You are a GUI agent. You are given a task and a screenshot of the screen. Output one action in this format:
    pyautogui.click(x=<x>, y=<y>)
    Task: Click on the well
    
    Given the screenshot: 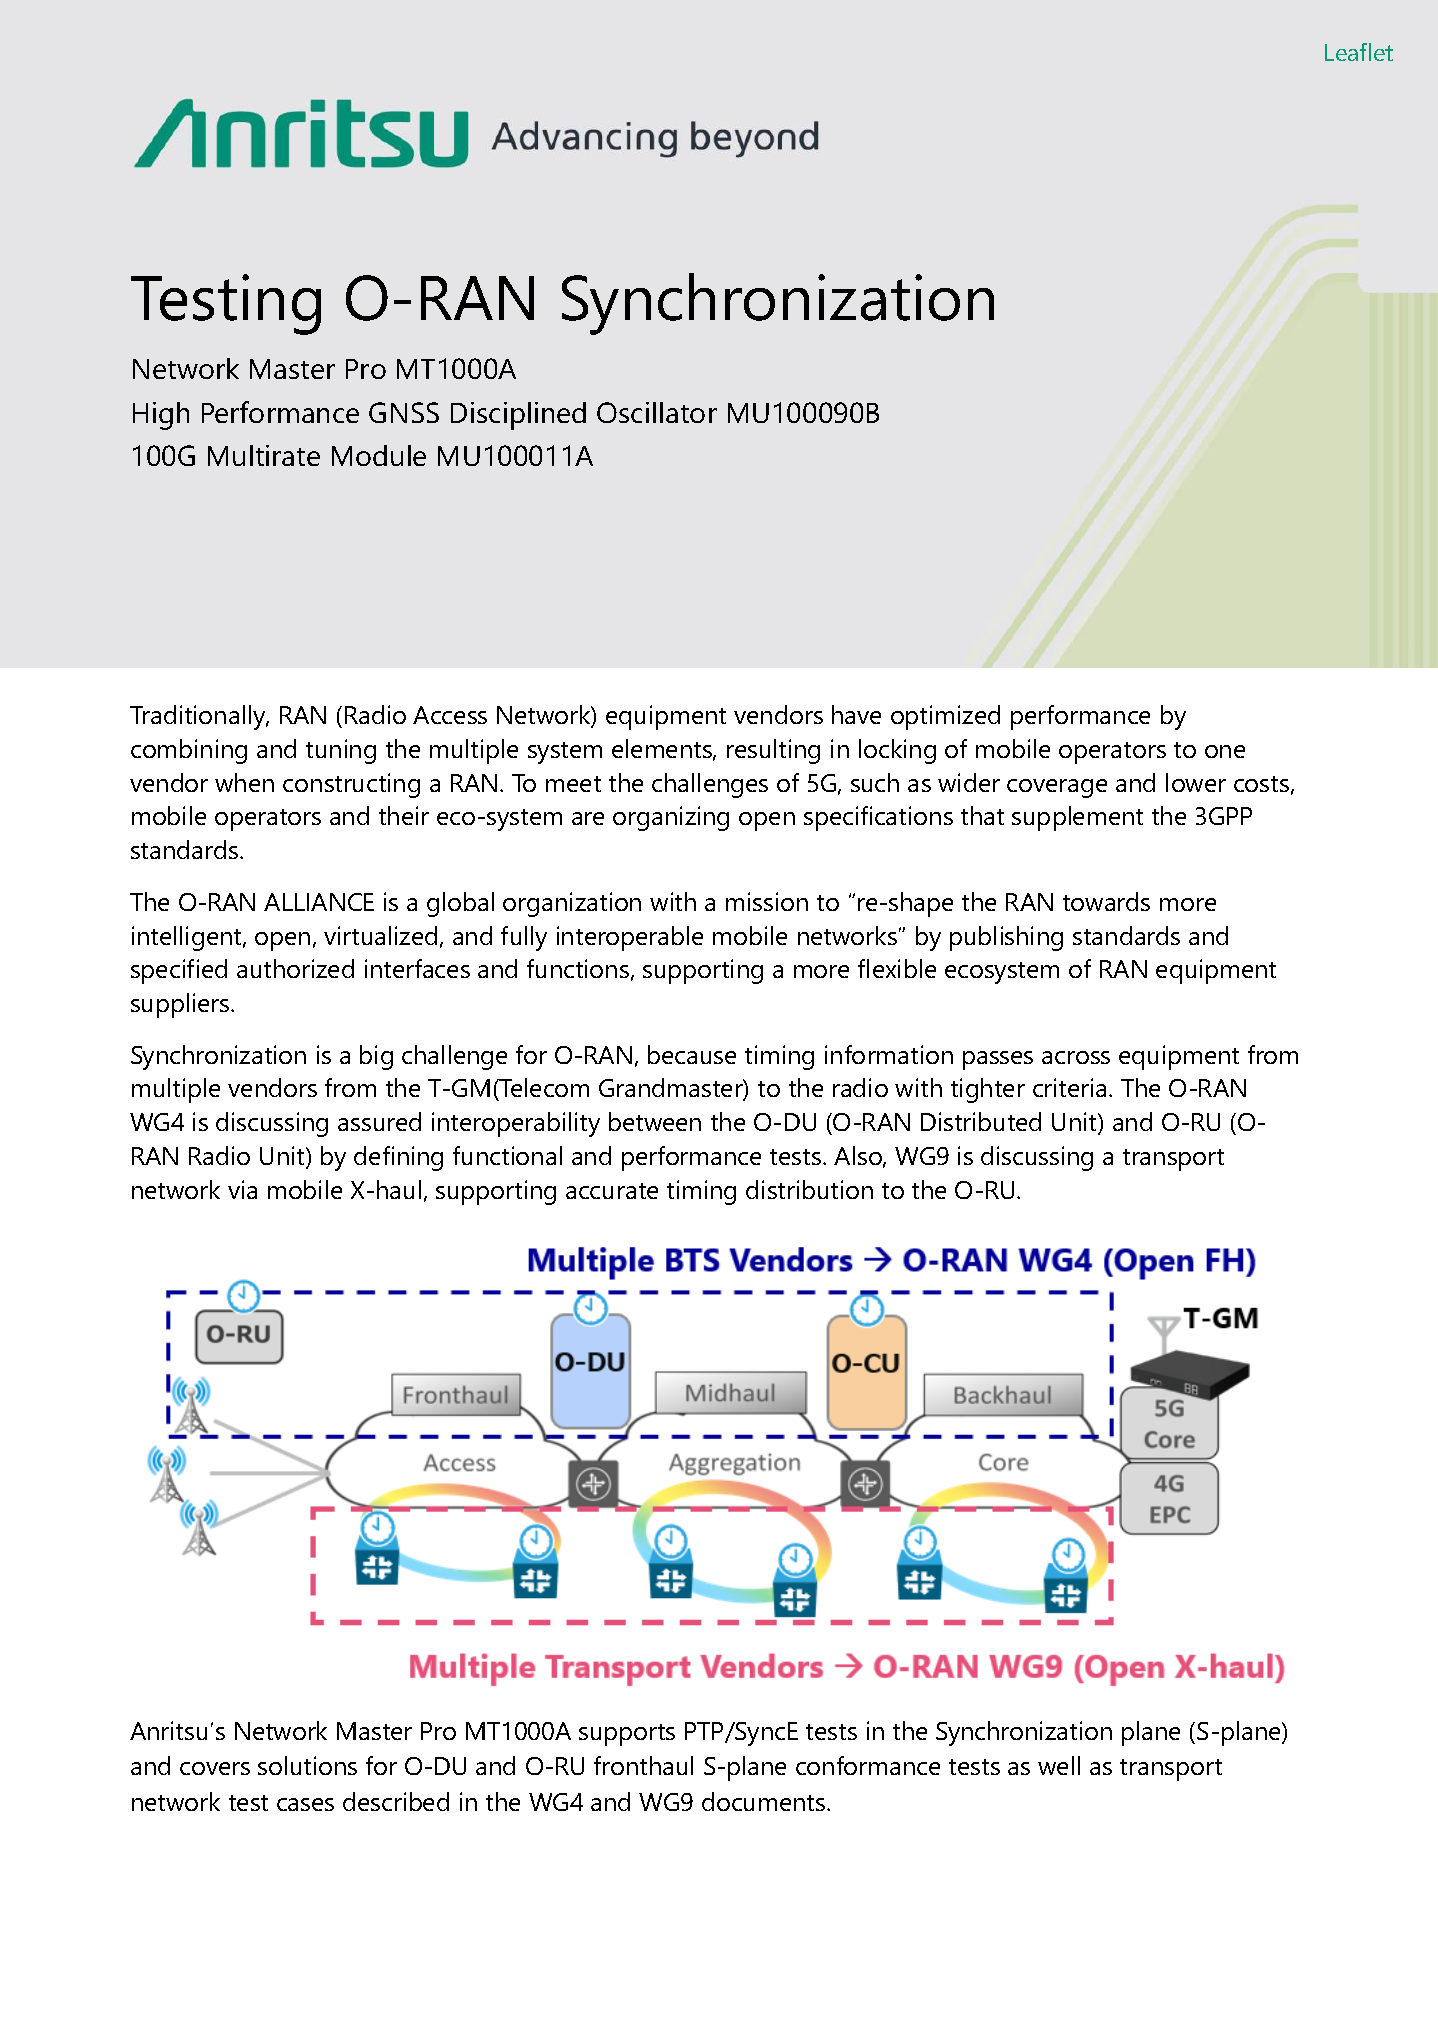 What is the action you would take?
    pyautogui.click(x=1059, y=1765)
